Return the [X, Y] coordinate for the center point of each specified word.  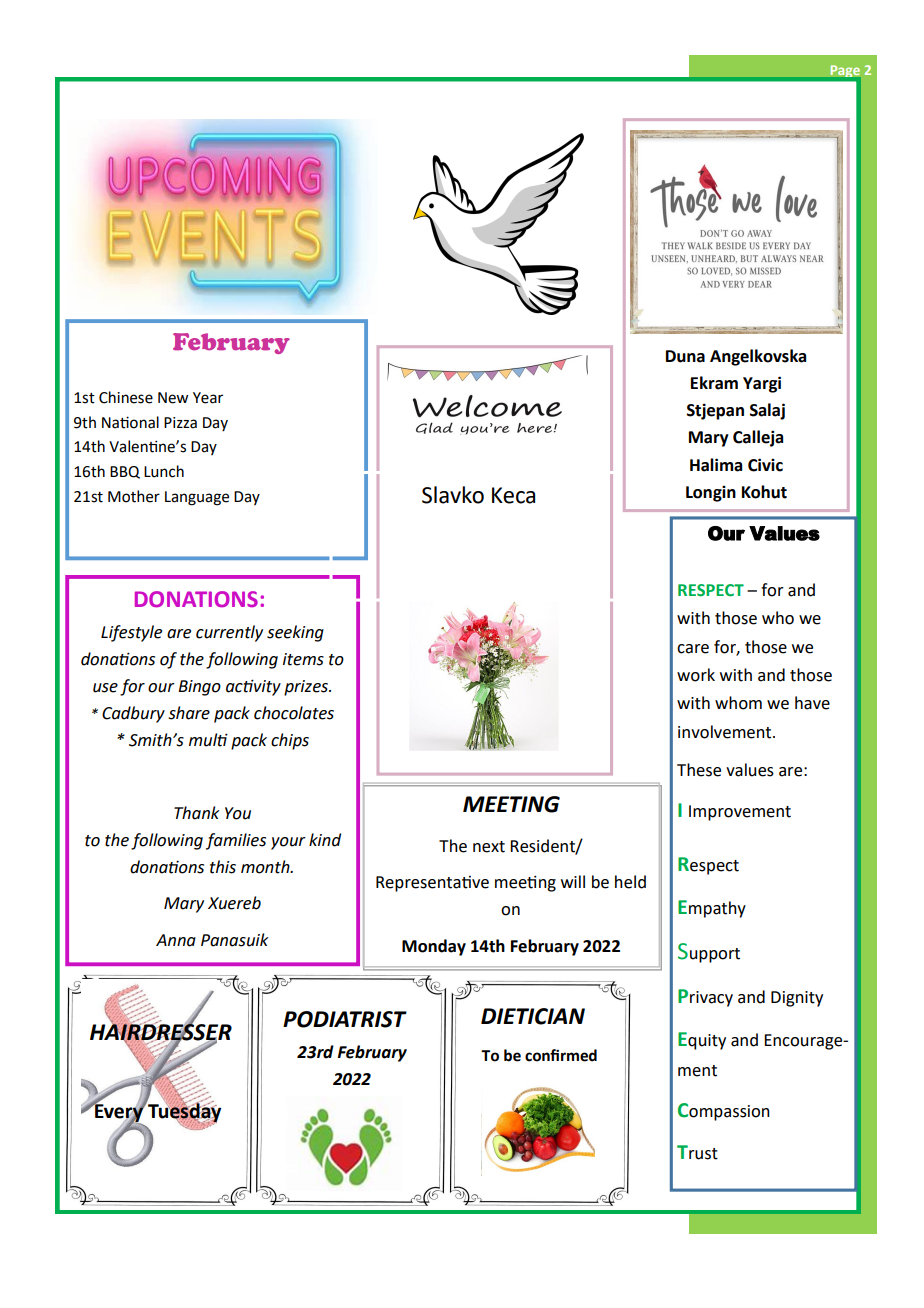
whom [738, 703]
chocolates [294, 713]
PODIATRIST [345, 1019]
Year [208, 398]
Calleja [758, 438]
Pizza [180, 423]
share [189, 713]
